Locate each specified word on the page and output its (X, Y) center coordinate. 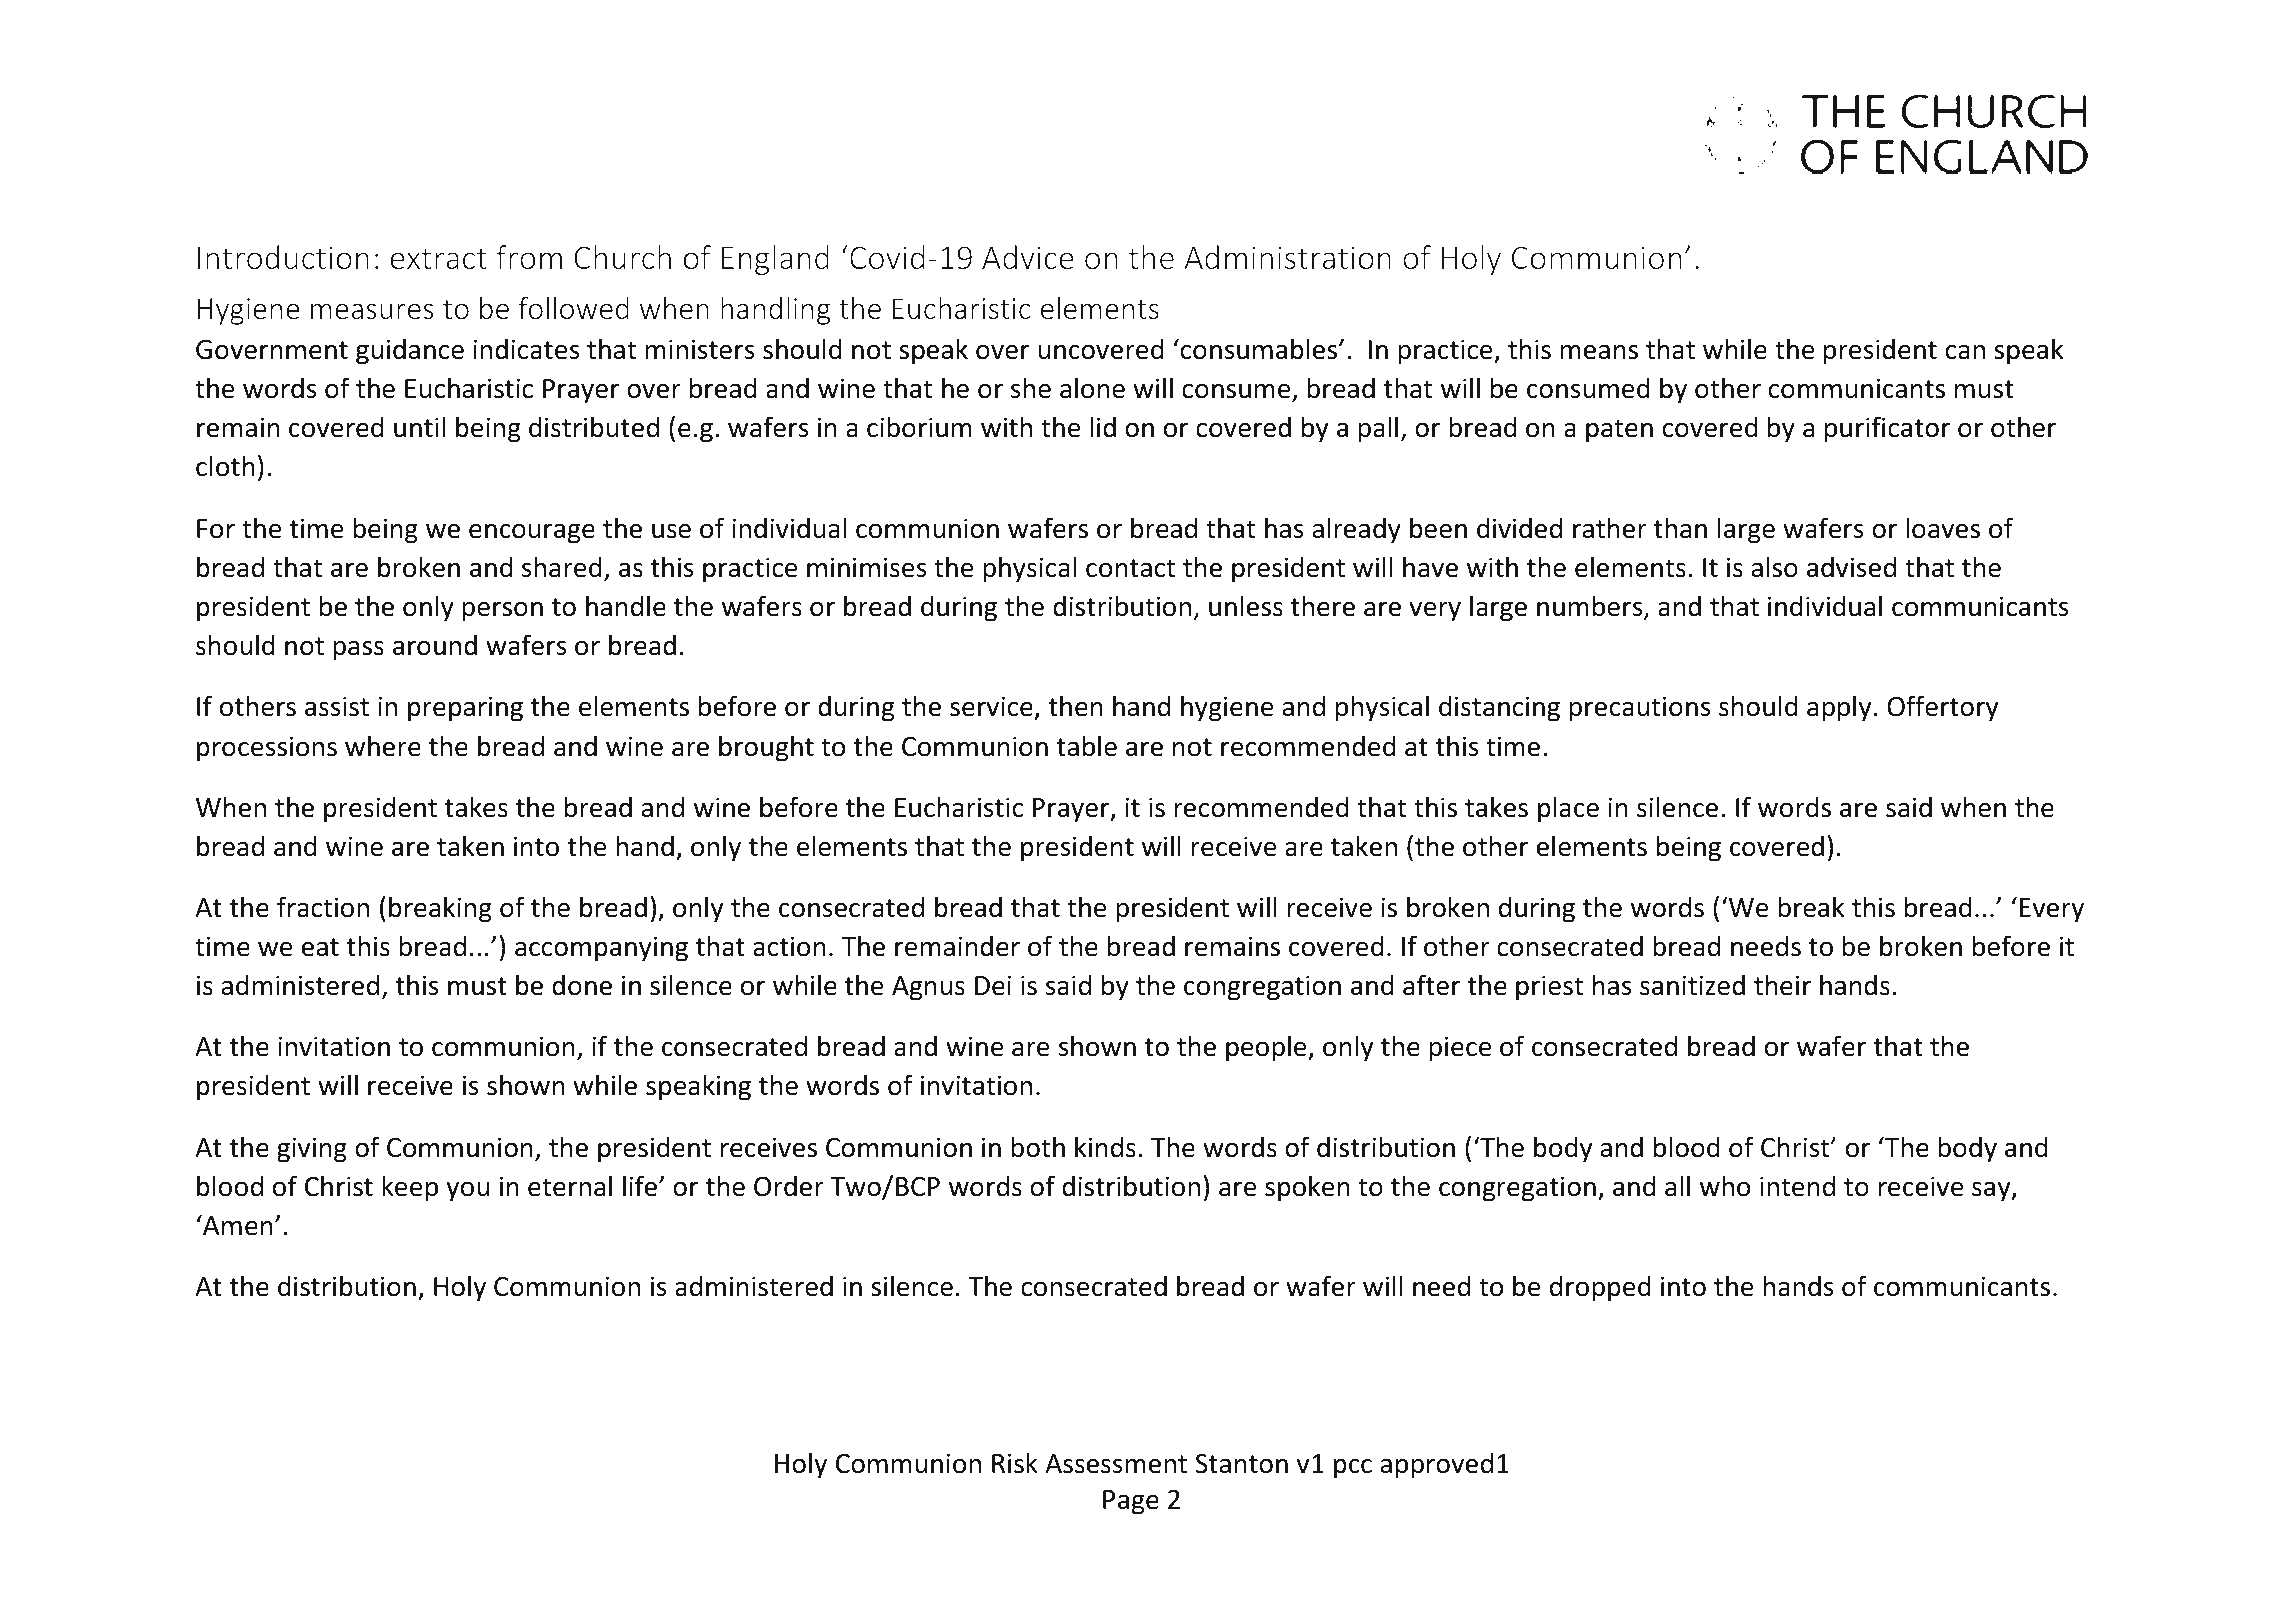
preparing (465, 709)
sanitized (1692, 985)
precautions (1640, 709)
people (1267, 1048)
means (1599, 352)
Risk (1015, 1463)
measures (372, 311)
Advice (1028, 257)
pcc (1353, 1469)
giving (312, 1150)
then (1075, 706)
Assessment (1116, 1464)
